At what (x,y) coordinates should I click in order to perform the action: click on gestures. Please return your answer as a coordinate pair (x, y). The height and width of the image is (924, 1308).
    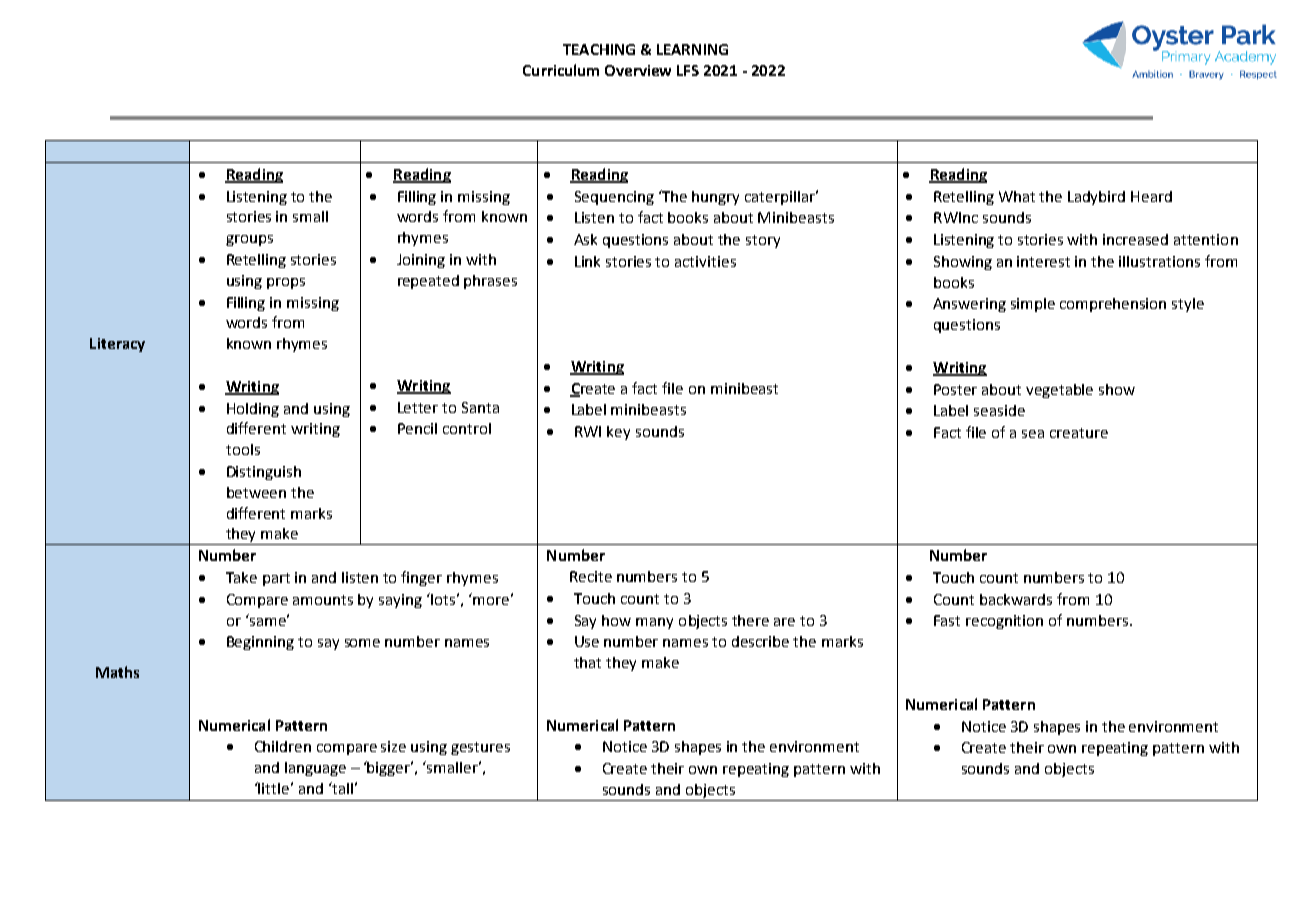
    Looking at the image, I should click on (480, 748).
